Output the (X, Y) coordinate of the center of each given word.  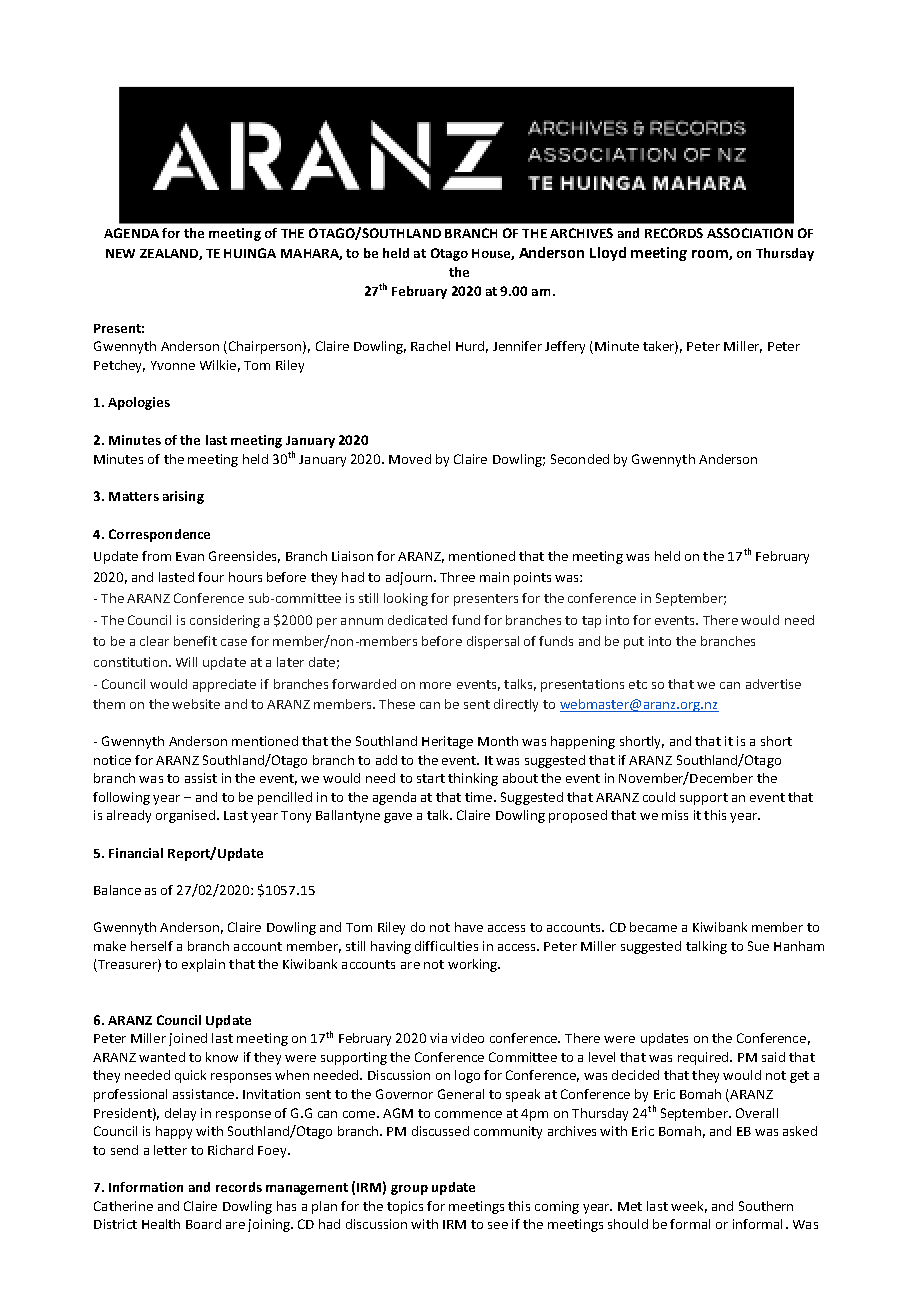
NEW (120, 253)
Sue (758, 946)
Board (203, 1224)
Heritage (447, 742)
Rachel (430, 346)
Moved (410, 459)
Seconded (580, 459)
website (196, 704)
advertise (773, 684)
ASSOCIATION (750, 233)
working (473, 965)
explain (203, 965)
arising (183, 497)
